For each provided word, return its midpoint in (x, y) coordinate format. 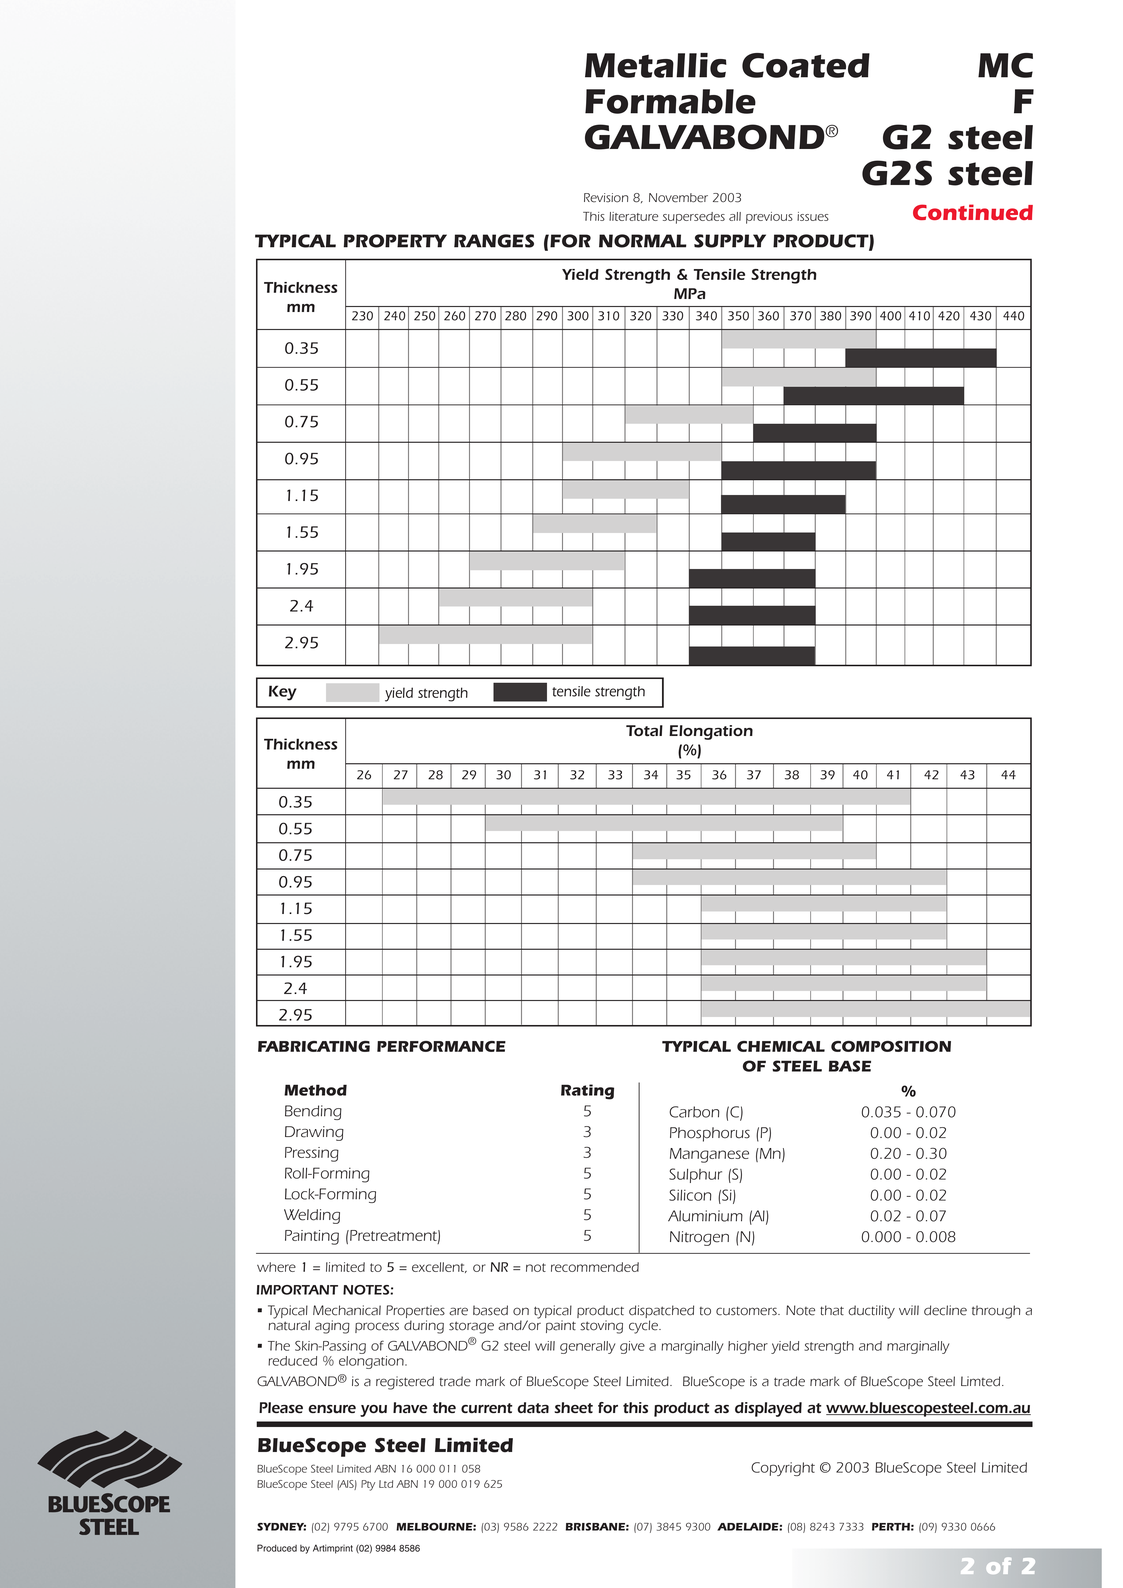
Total (644, 730)
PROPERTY (395, 241)
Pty (368, 1485)
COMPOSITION (891, 1046)
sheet (573, 1407)
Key (283, 693)
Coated (806, 65)
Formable (670, 101)
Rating (587, 1092)
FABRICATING (314, 1046)
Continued (973, 212)
